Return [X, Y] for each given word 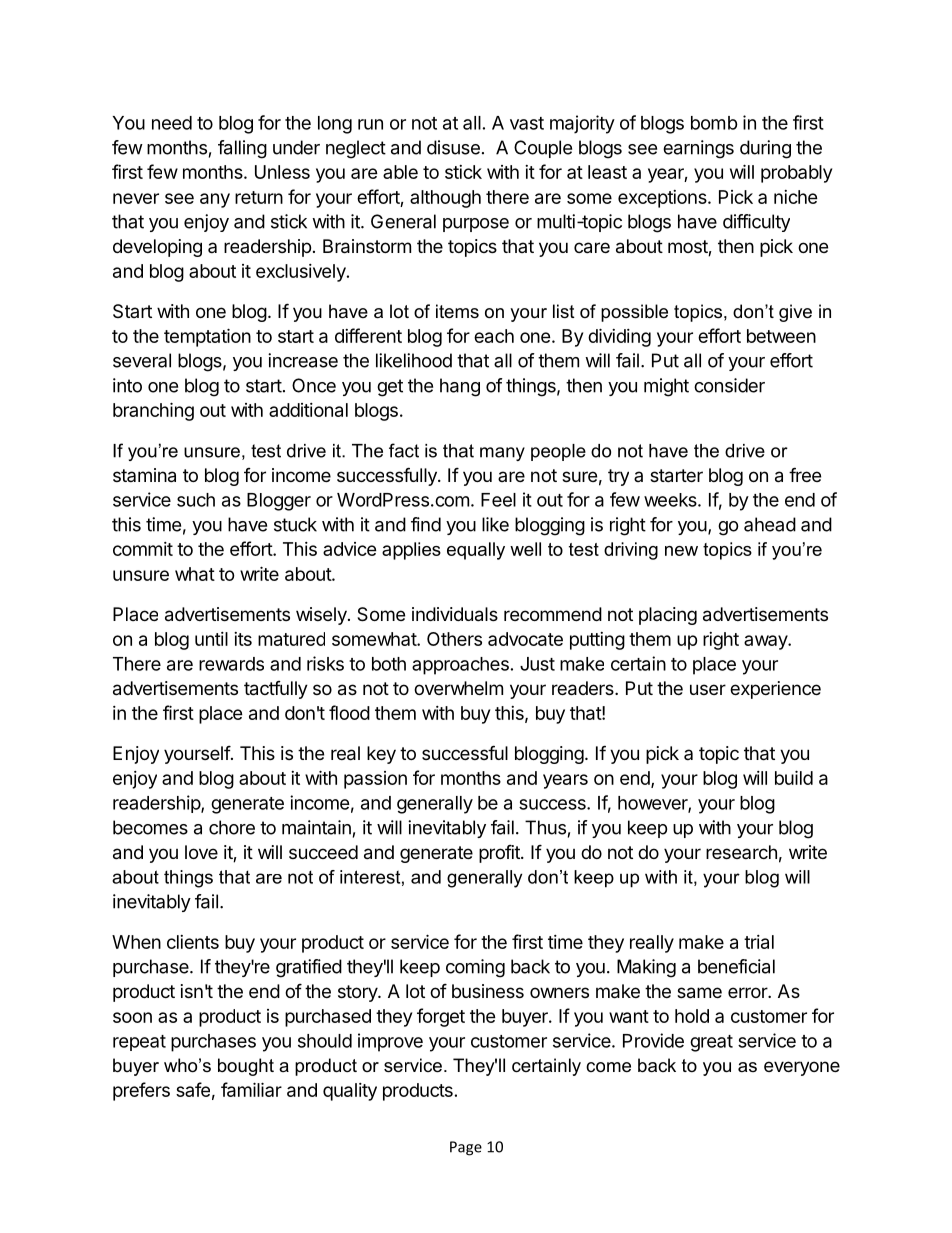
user [708, 689]
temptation [207, 337]
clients [193, 942]
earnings [698, 149]
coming [475, 968]
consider [729, 385]
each [494, 336]
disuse [453, 147]
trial [759, 942]
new [681, 551]
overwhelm [458, 688]
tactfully [276, 690]
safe [193, 1089]
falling [242, 149]
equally [476, 551]
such [196, 500]
